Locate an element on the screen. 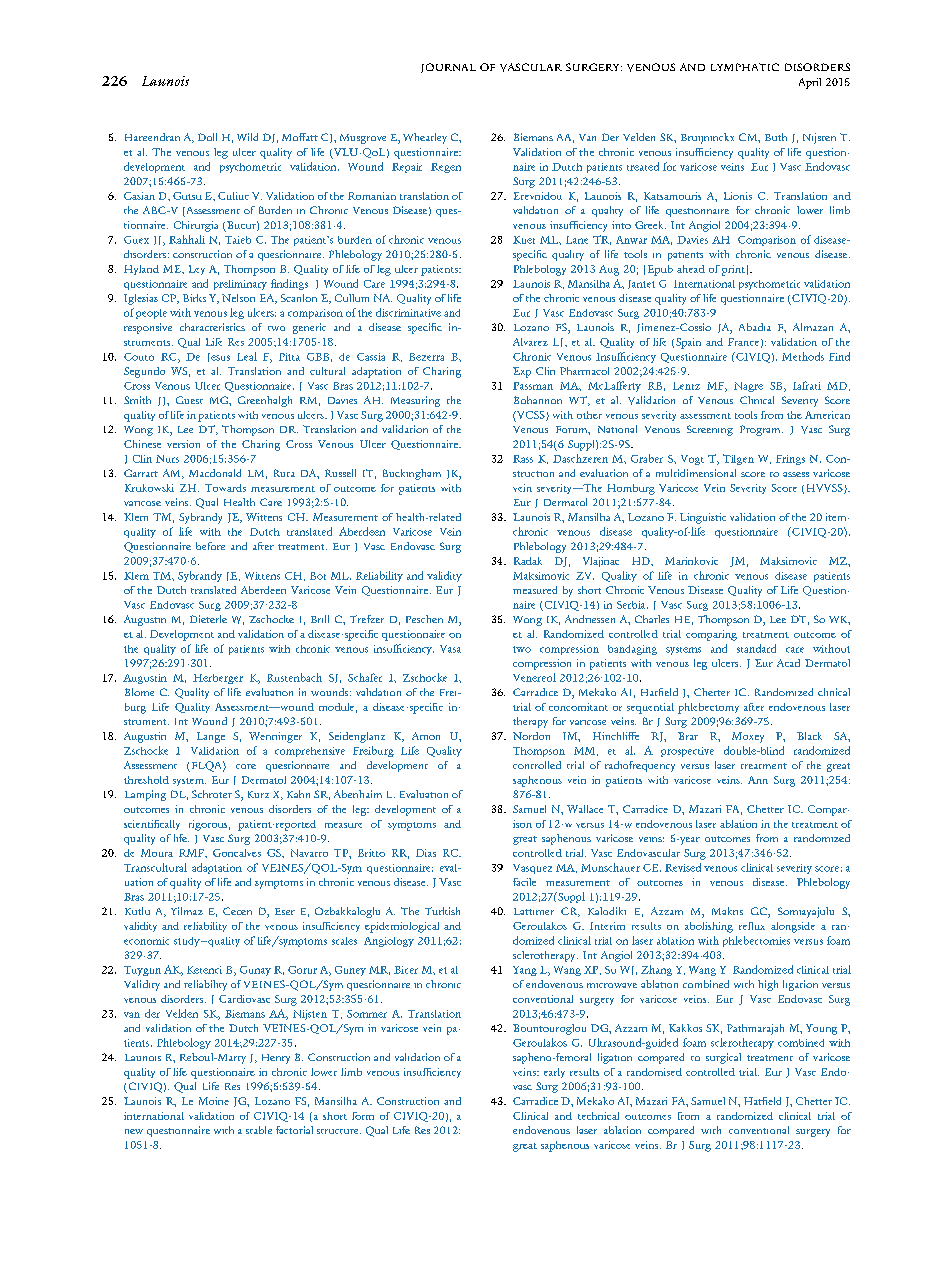  JOURNAL is located at coordinates (448, 68).
